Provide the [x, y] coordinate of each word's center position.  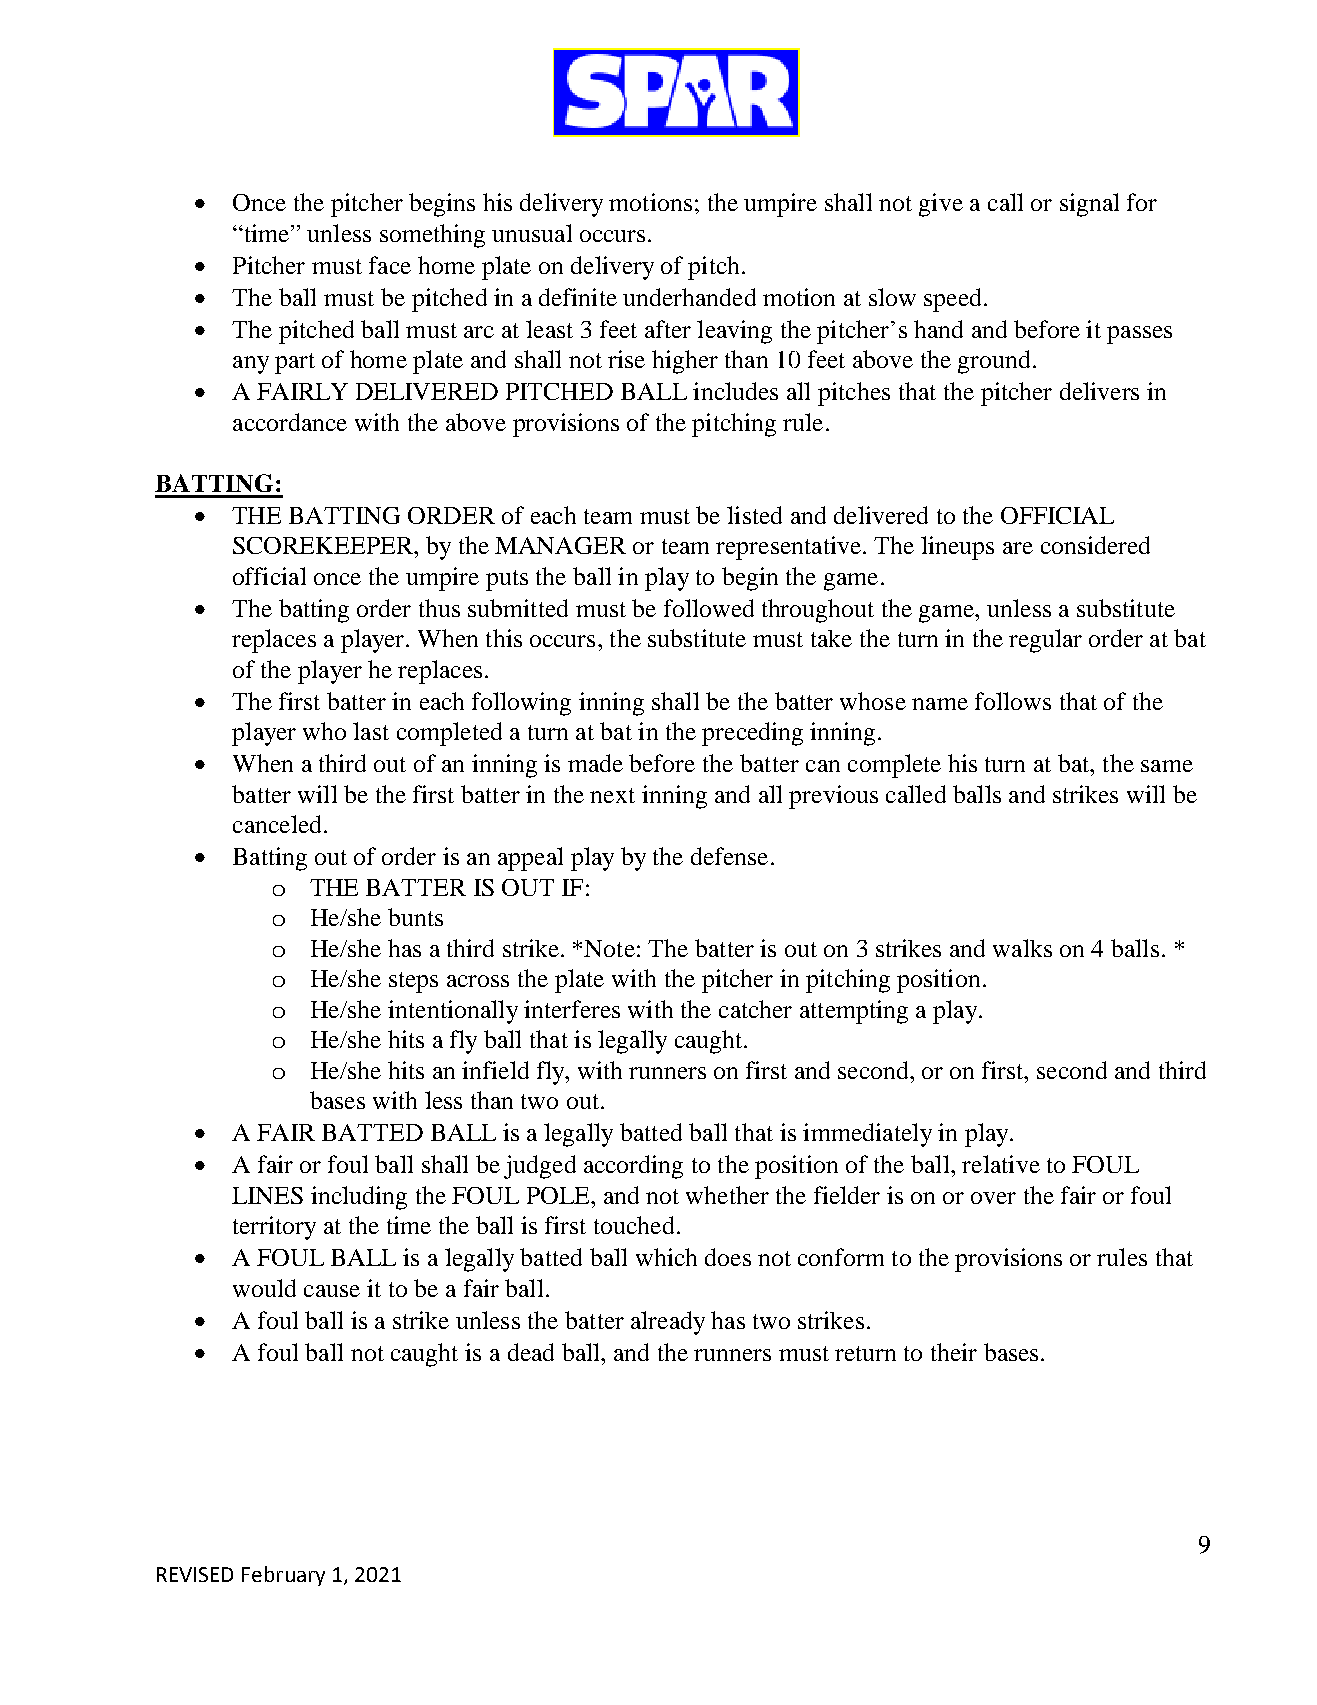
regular [1045, 641]
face [390, 265]
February [283, 1576]
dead [531, 1352]
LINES [267, 1195]
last [371, 731]
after [668, 329]
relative [1001, 1164]
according [633, 1167]
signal [1089, 205]
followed [709, 608]
